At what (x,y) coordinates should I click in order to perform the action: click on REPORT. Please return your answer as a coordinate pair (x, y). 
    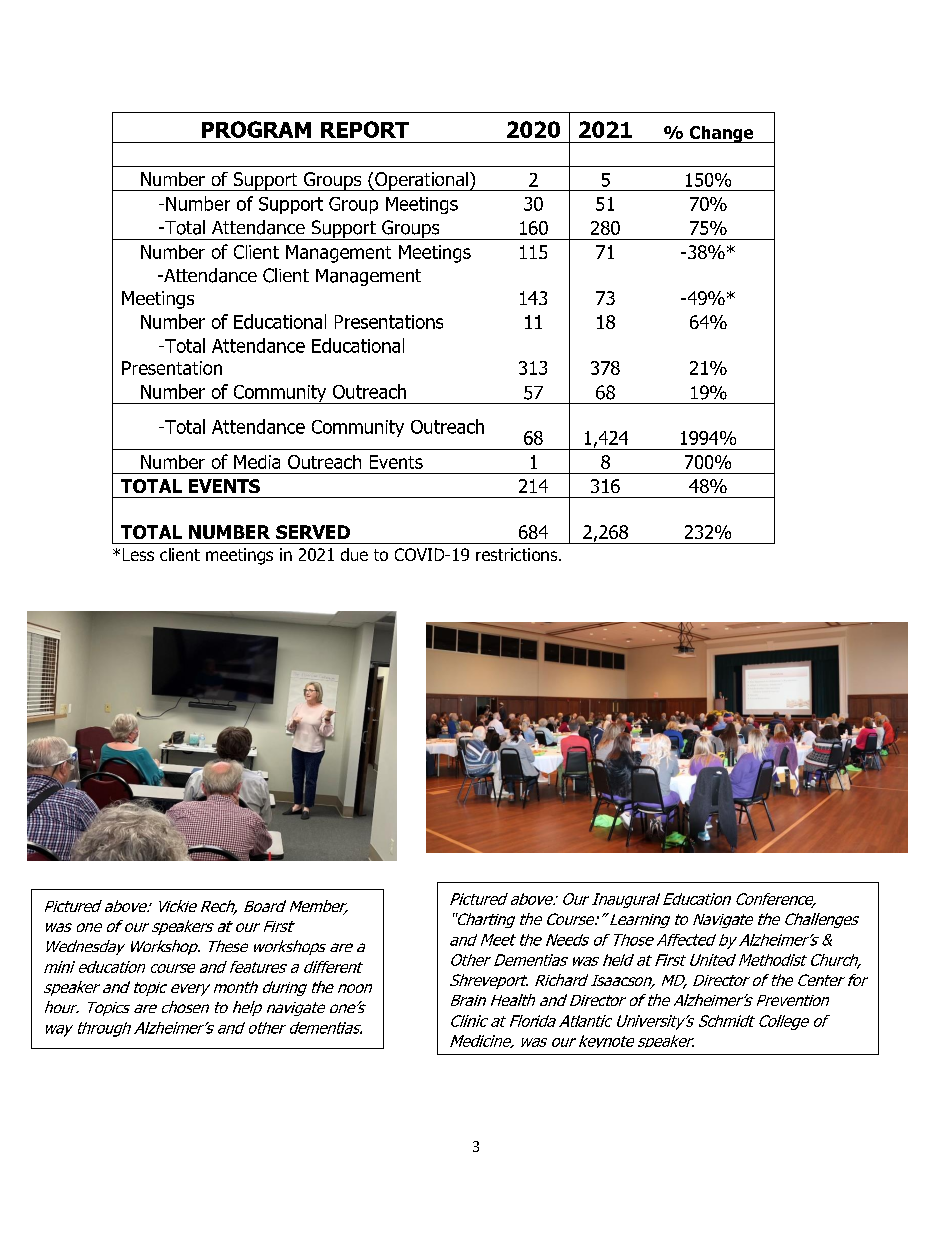
    Looking at the image, I should click on (365, 129).
